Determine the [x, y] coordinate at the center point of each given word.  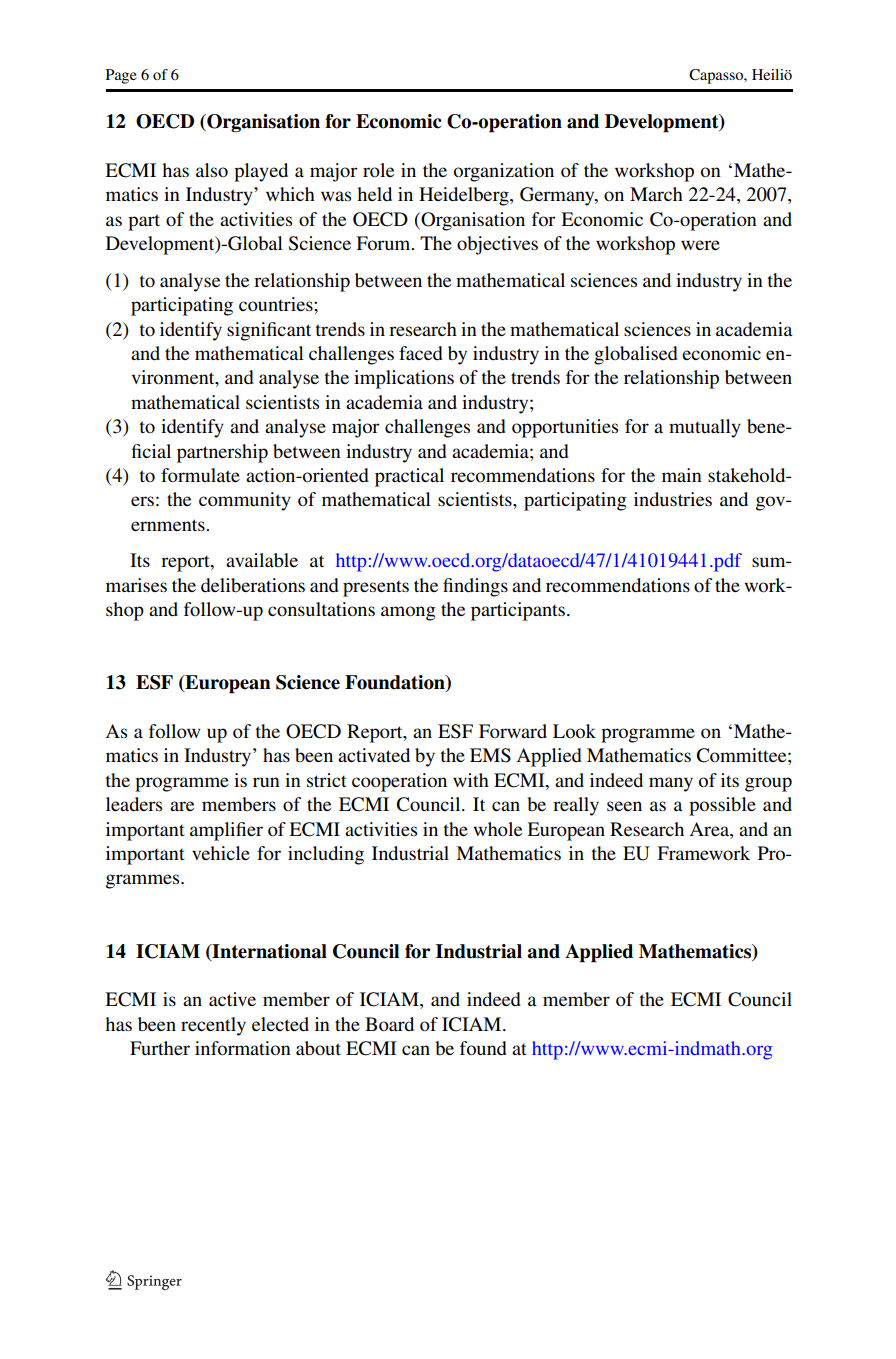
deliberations [253, 585]
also [212, 170]
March [656, 194]
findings [475, 587]
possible [722, 806]
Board [389, 1024]
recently [213, 1026]
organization [504, 172]
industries [673, 499]
